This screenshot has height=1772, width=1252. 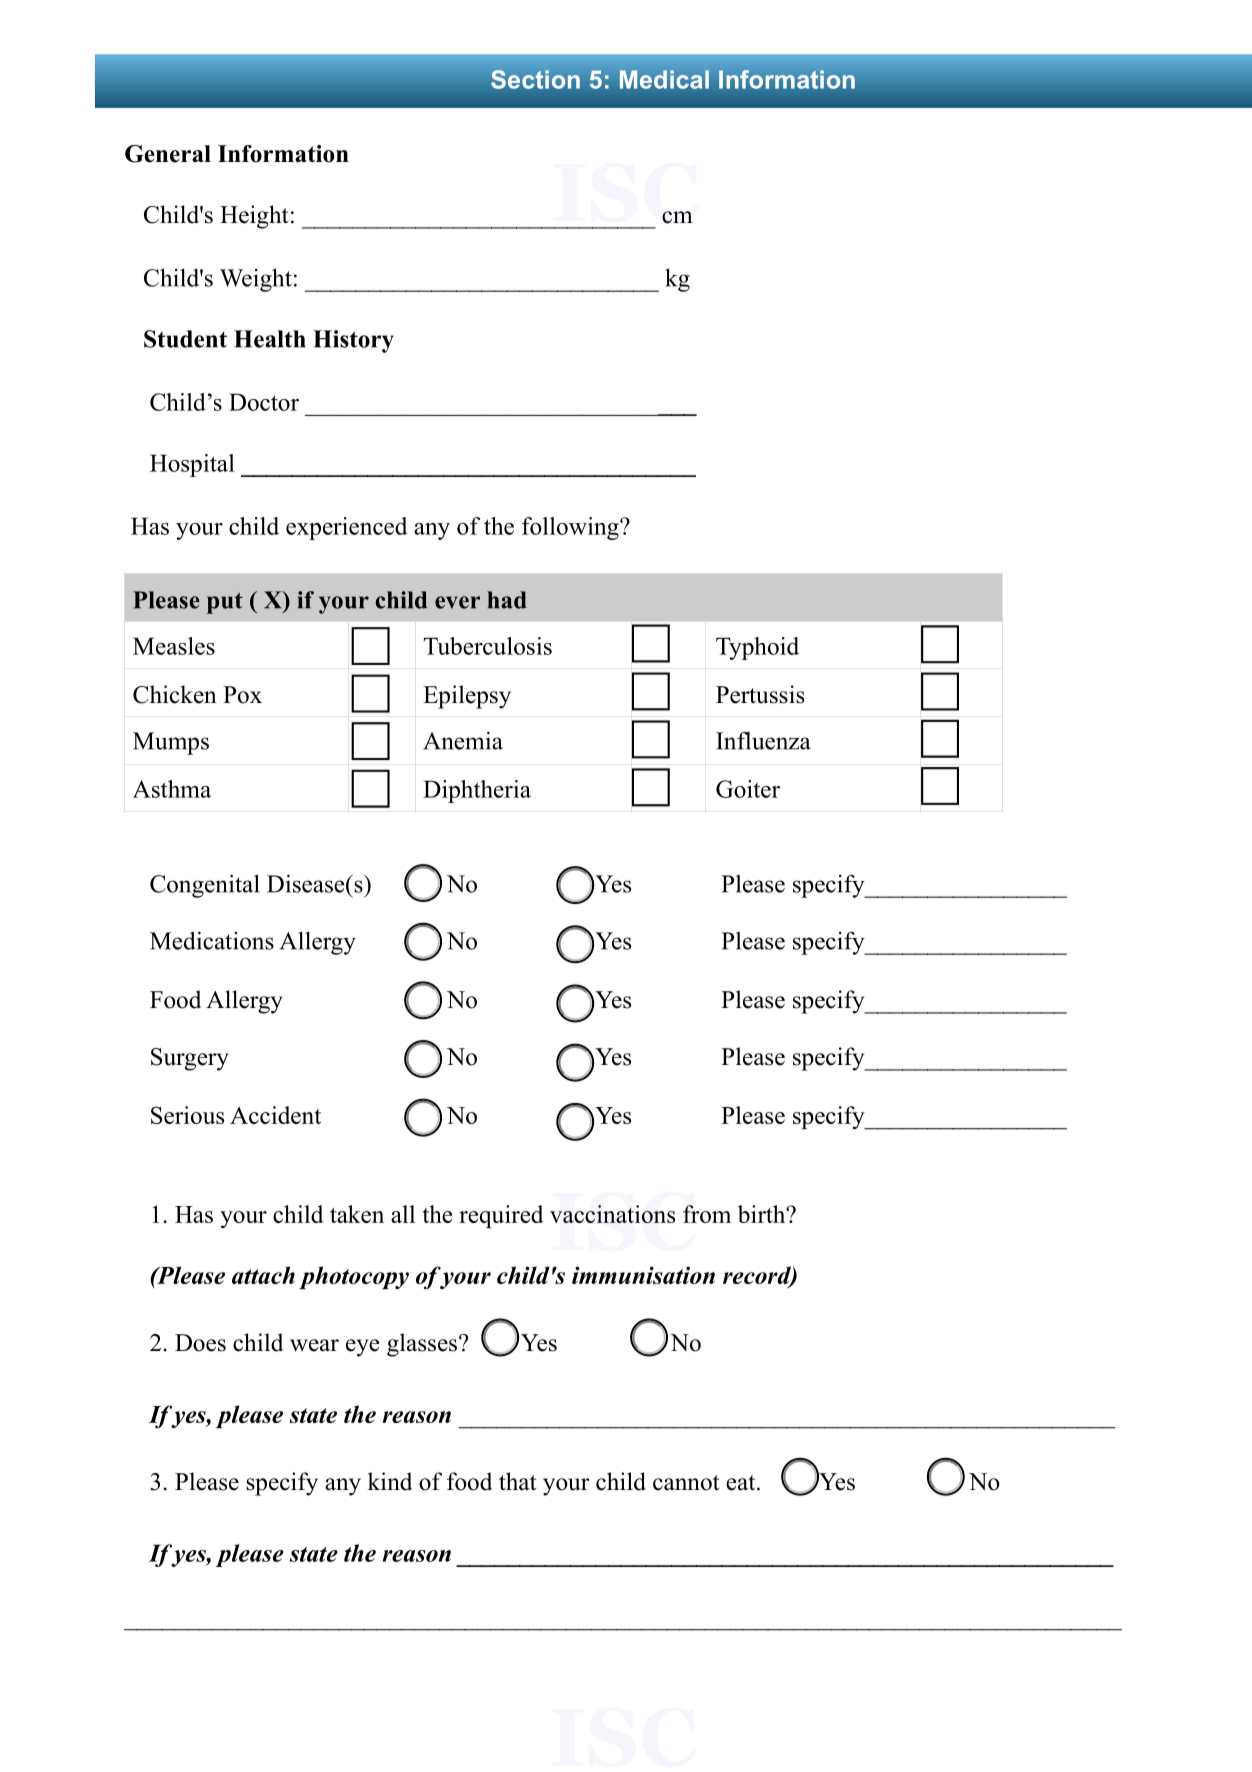 What do you see at coordinates (172, 789) in the screenshot?
I see `Asthma` at bounding box center [172, 789].
